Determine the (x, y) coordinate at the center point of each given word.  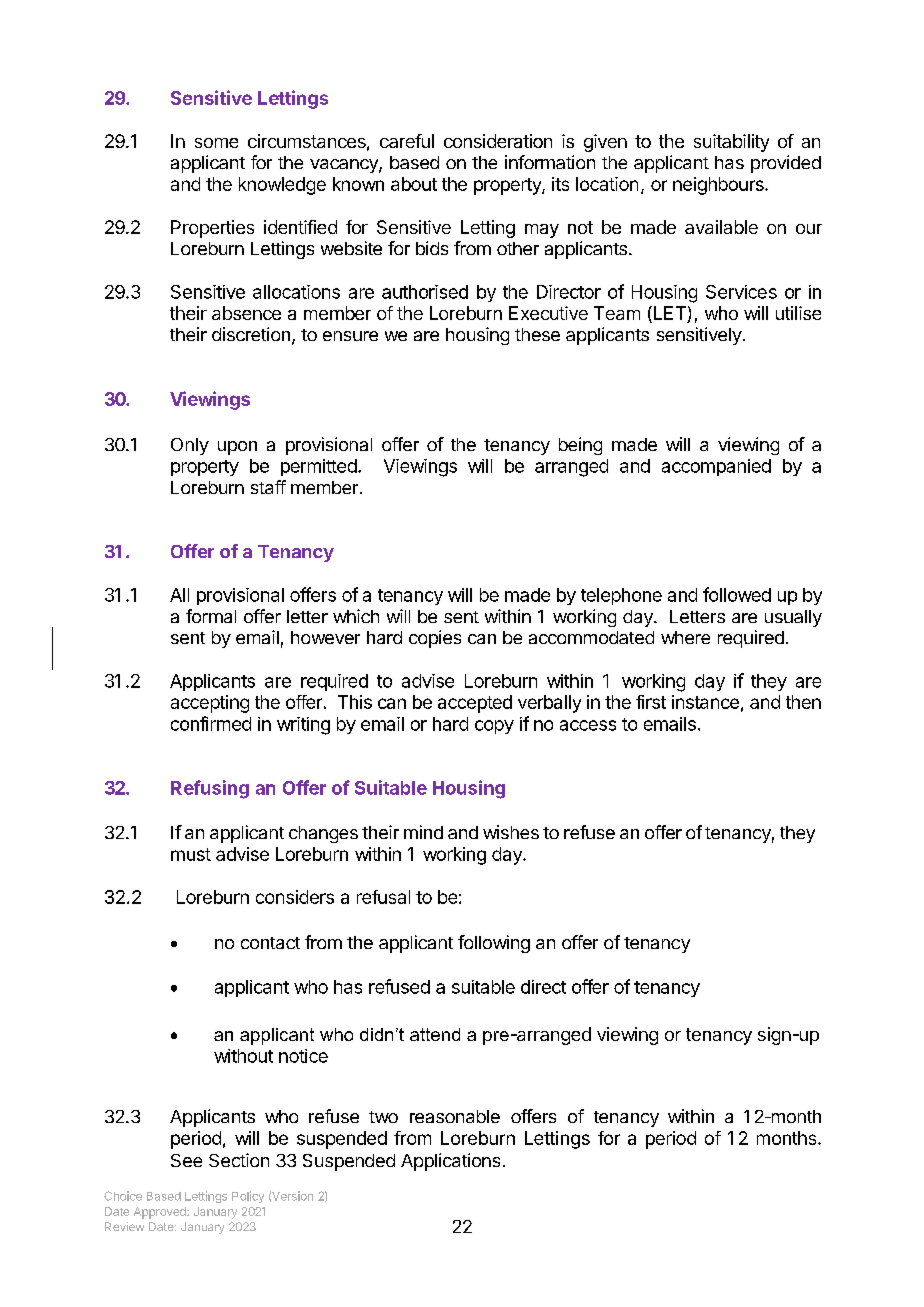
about (414, 184)
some (216, 143)
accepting (210, 704)
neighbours (719, 186)
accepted (475, 704)
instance (705, 702)
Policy (248, 1197)
